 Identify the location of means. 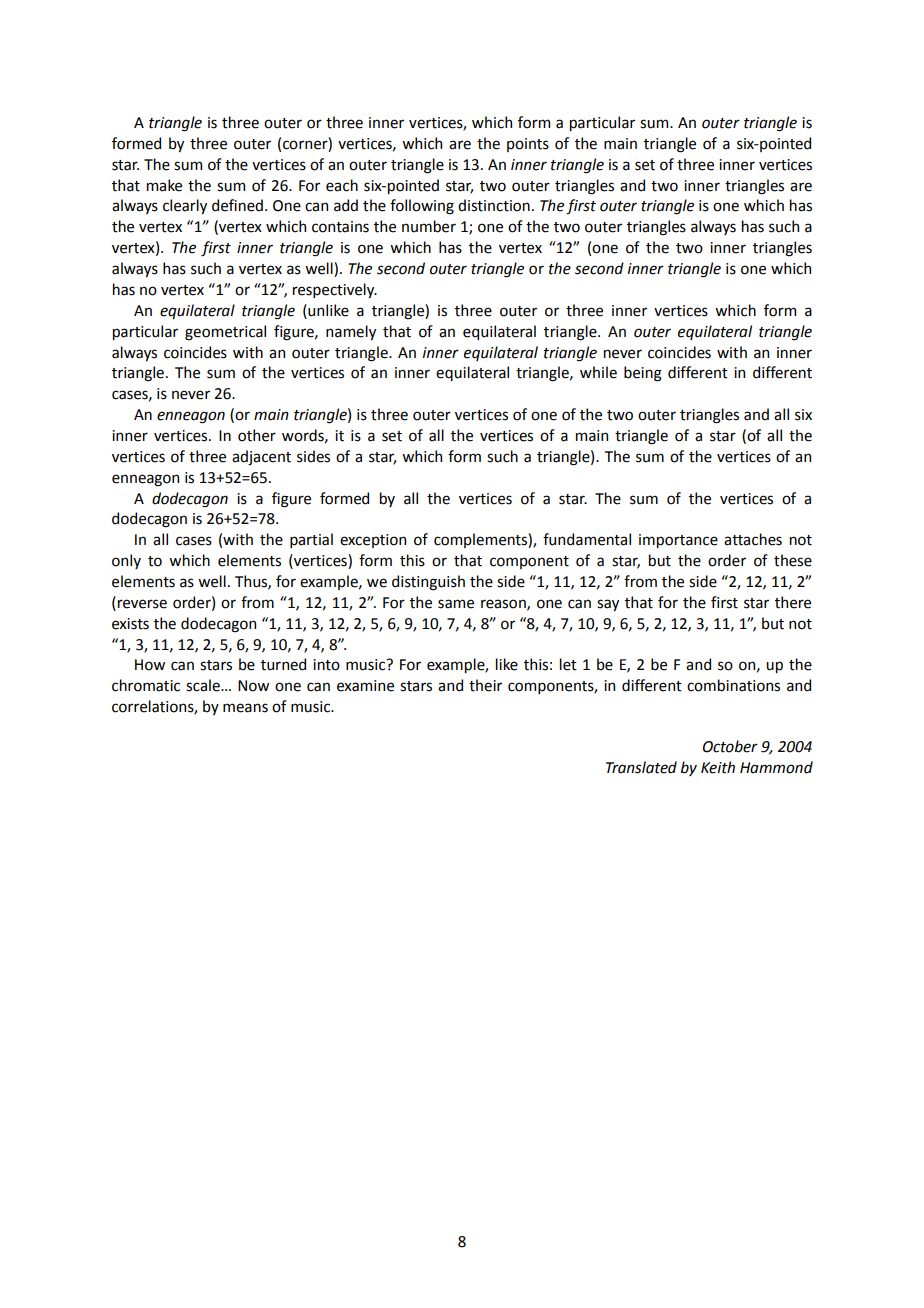
(245, 708).
